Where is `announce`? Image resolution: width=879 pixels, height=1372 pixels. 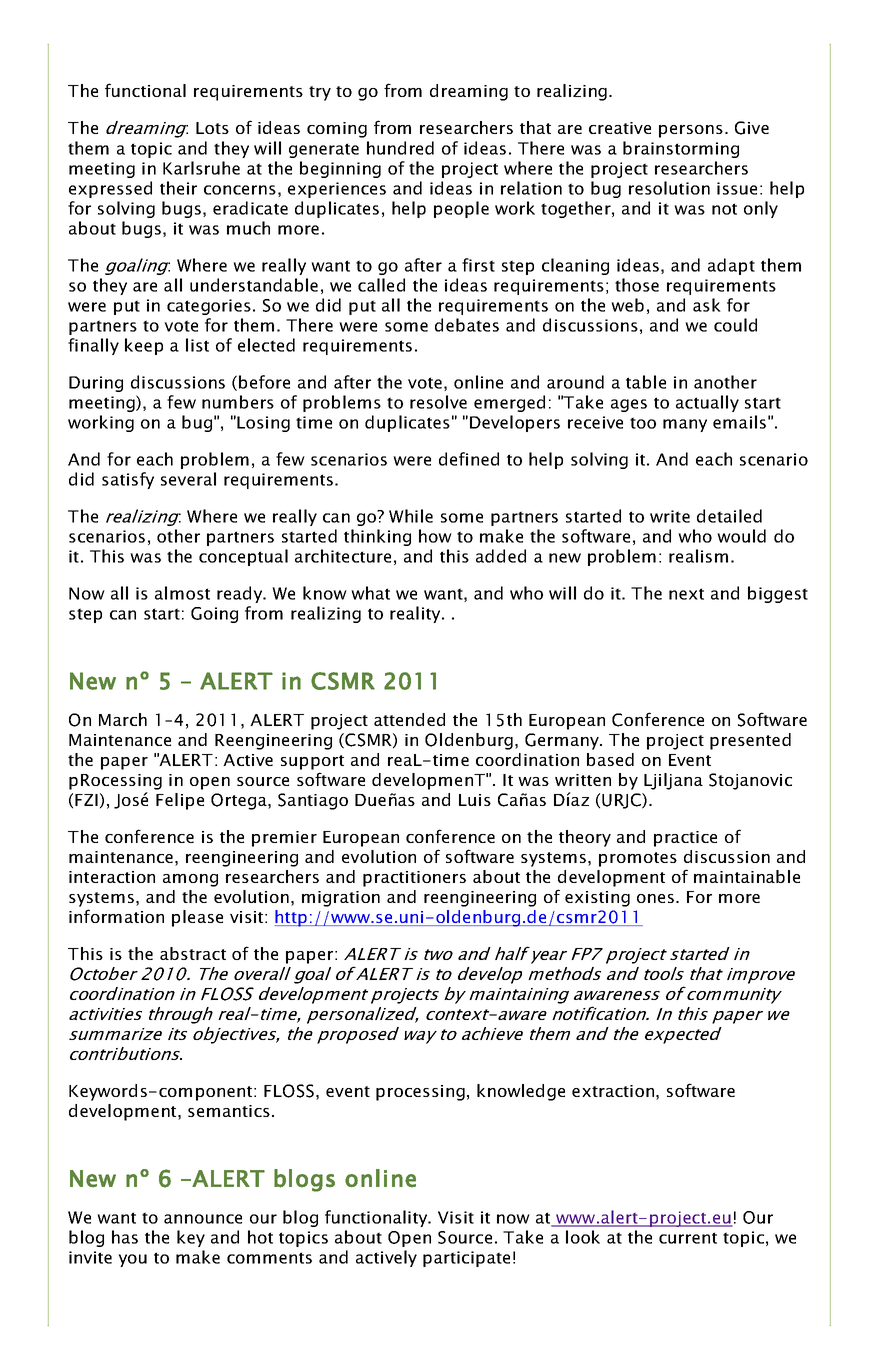
announce is located at coordinates (203, 1219).
